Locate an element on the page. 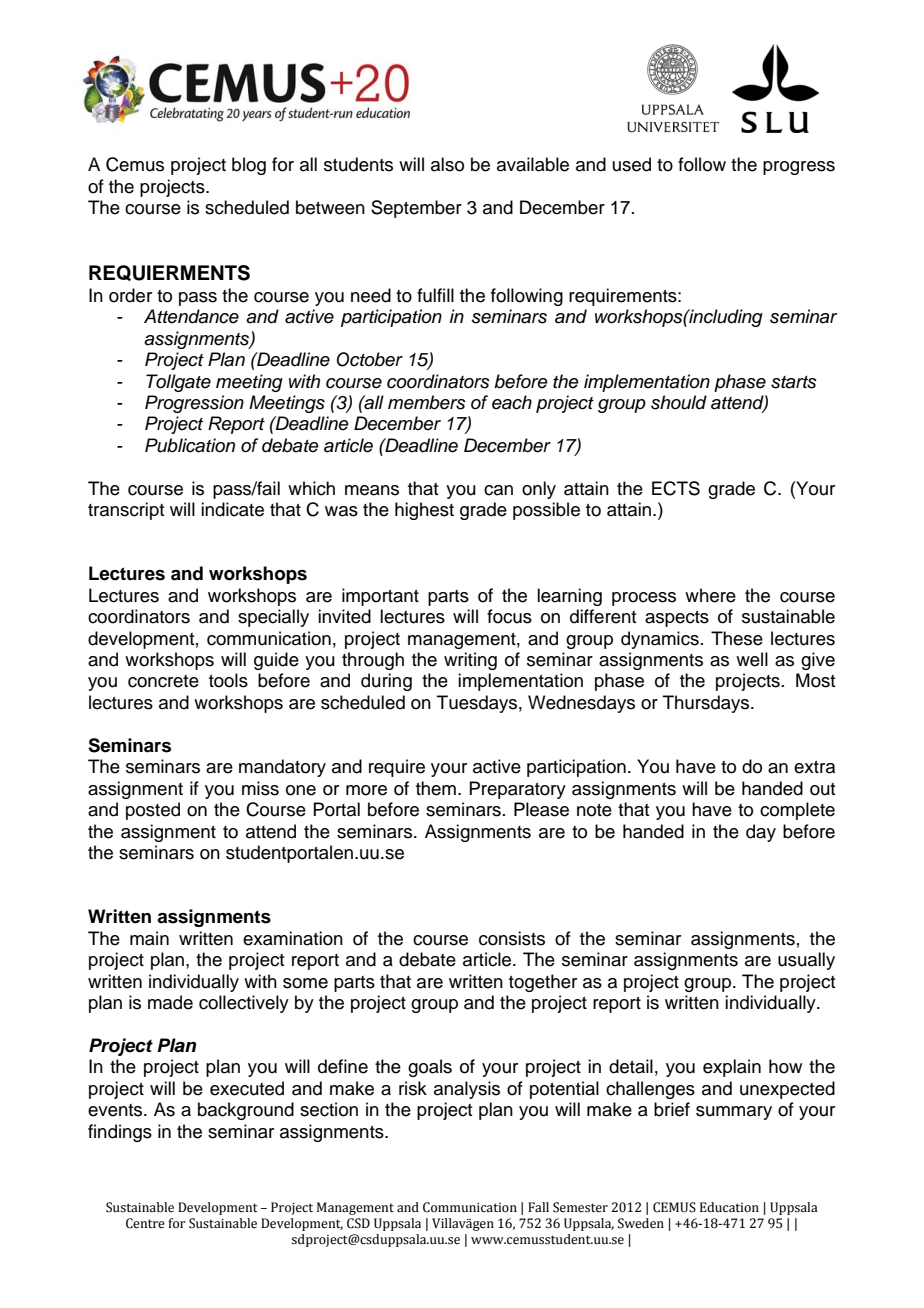 The image size is (924, 1308). highest is located at coordinates (424, 511).
